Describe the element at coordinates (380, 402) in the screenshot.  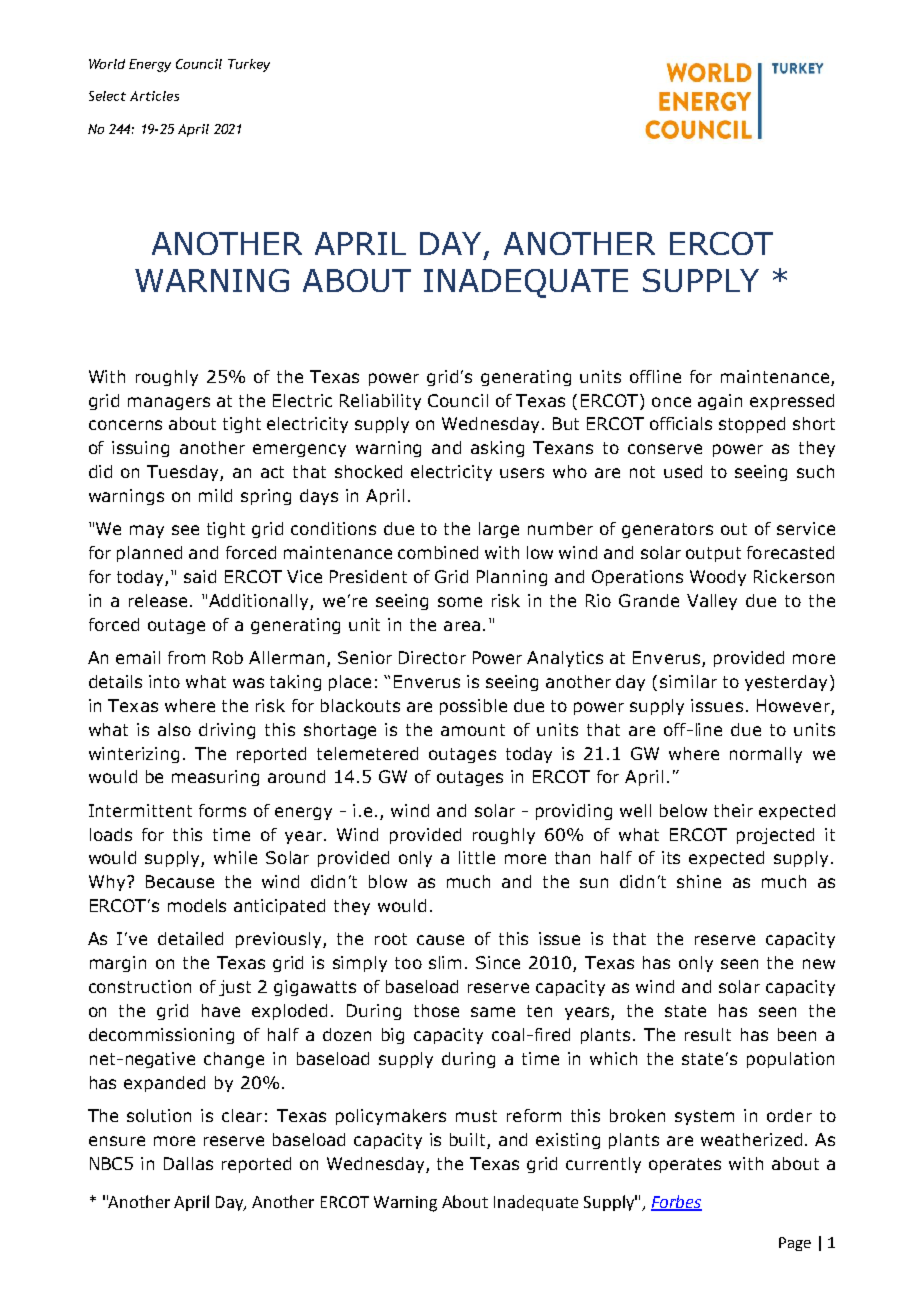
I see `Reliability` at that location.
